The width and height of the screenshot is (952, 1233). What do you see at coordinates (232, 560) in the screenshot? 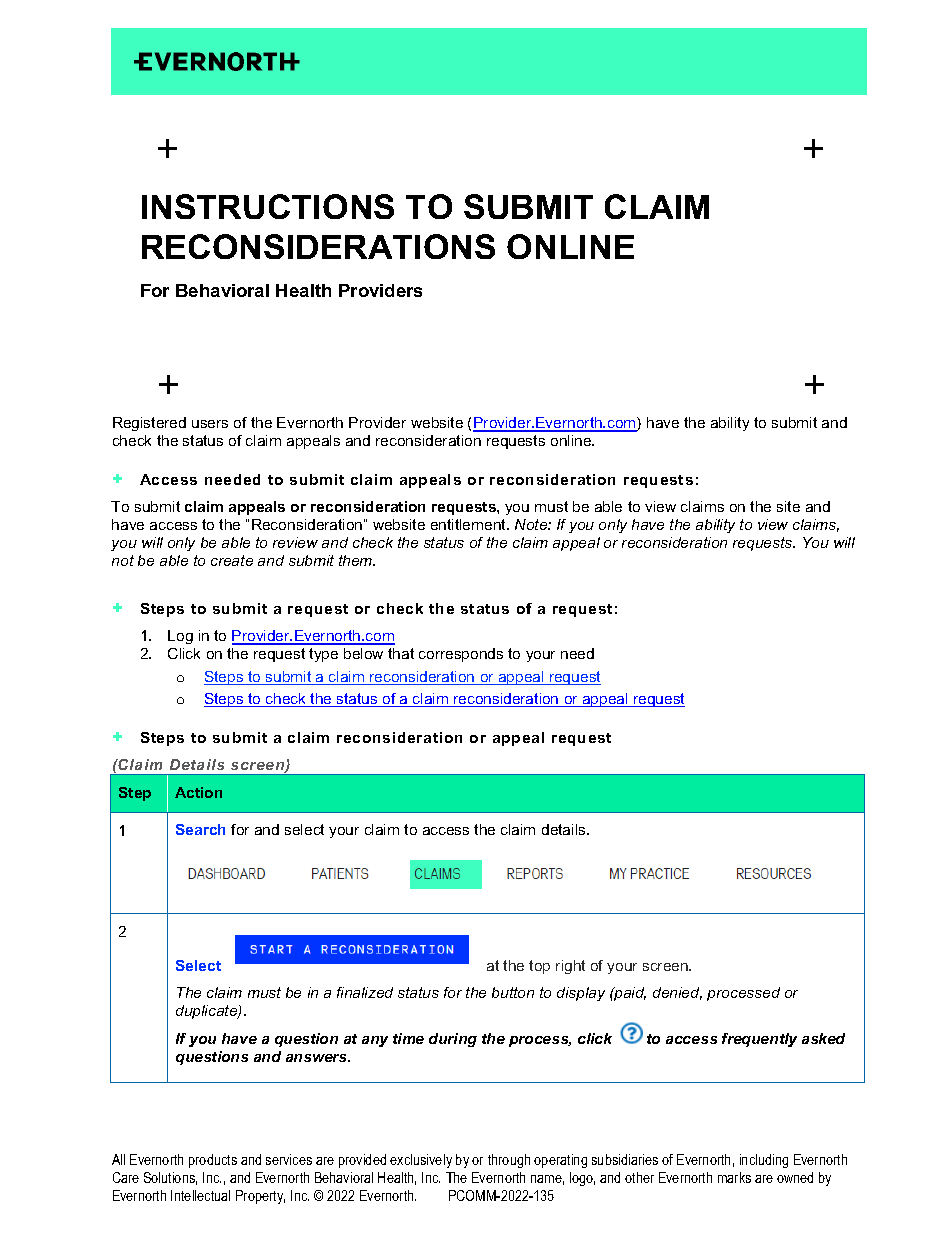
I see `create` at bounding box center [232, 560].
